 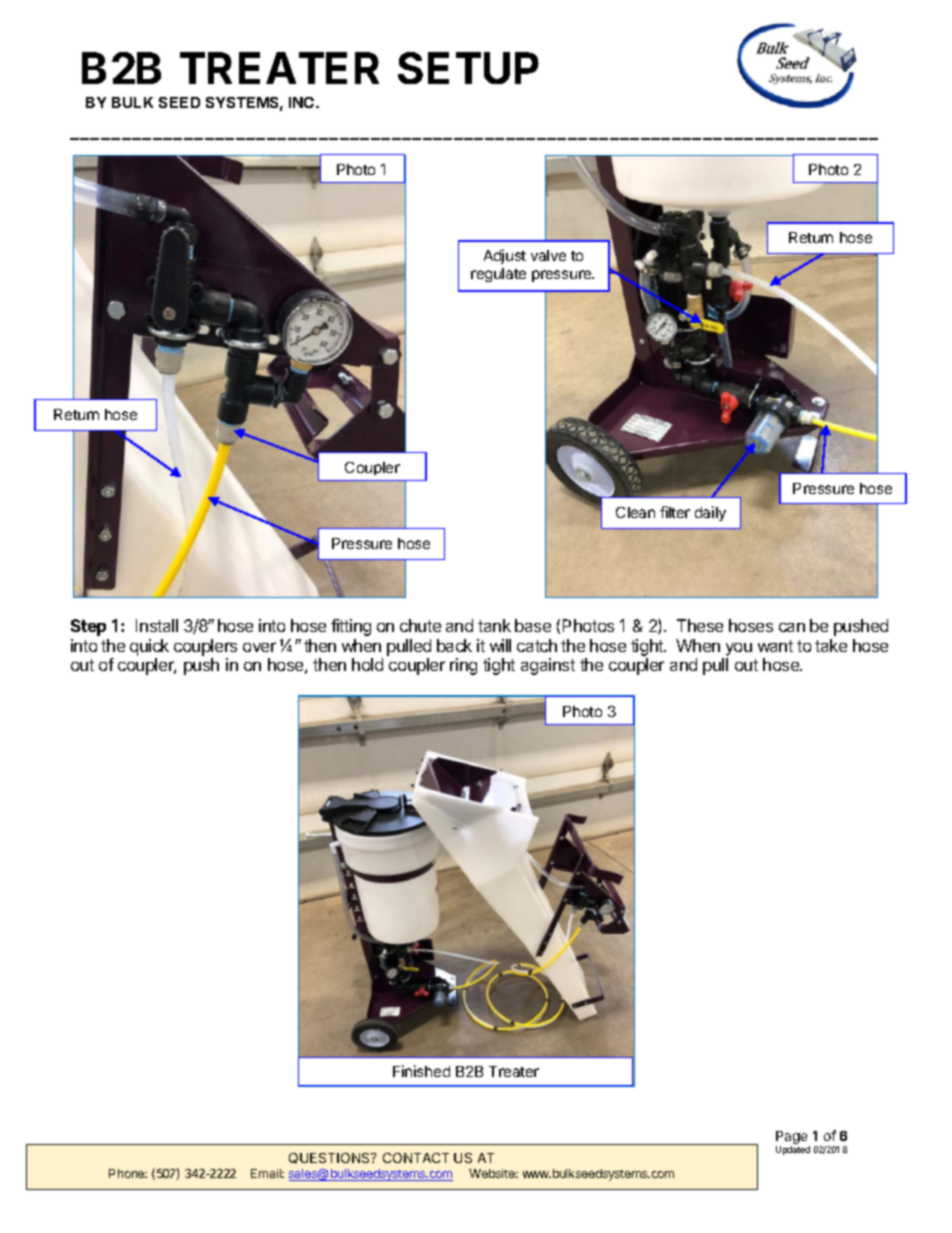 I want to click on SETUP, so click(x=468, y=68).
